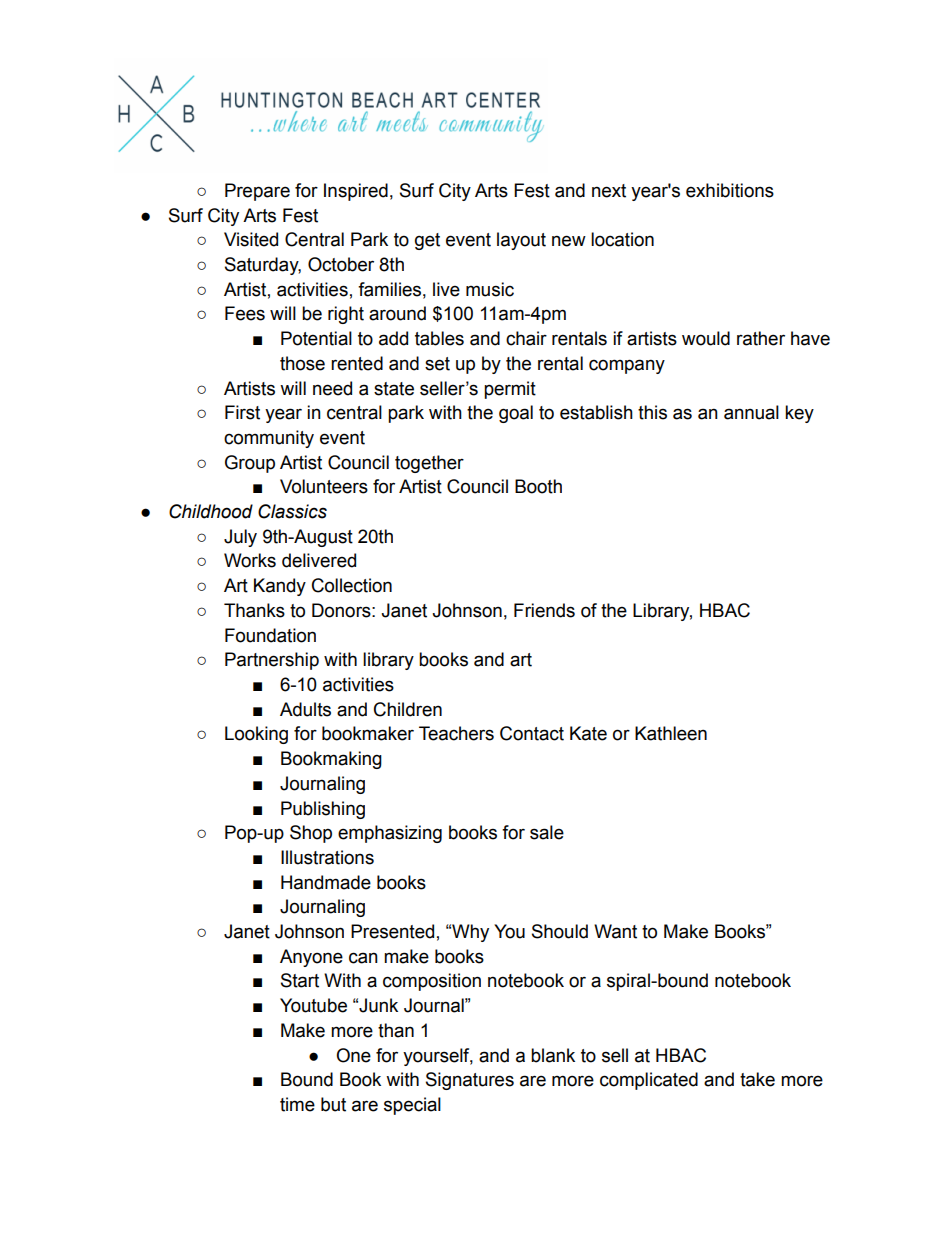 Image resolution: width=952 pixels, height=1233 pixels. I want to click on Friends, so click(544, 610).
